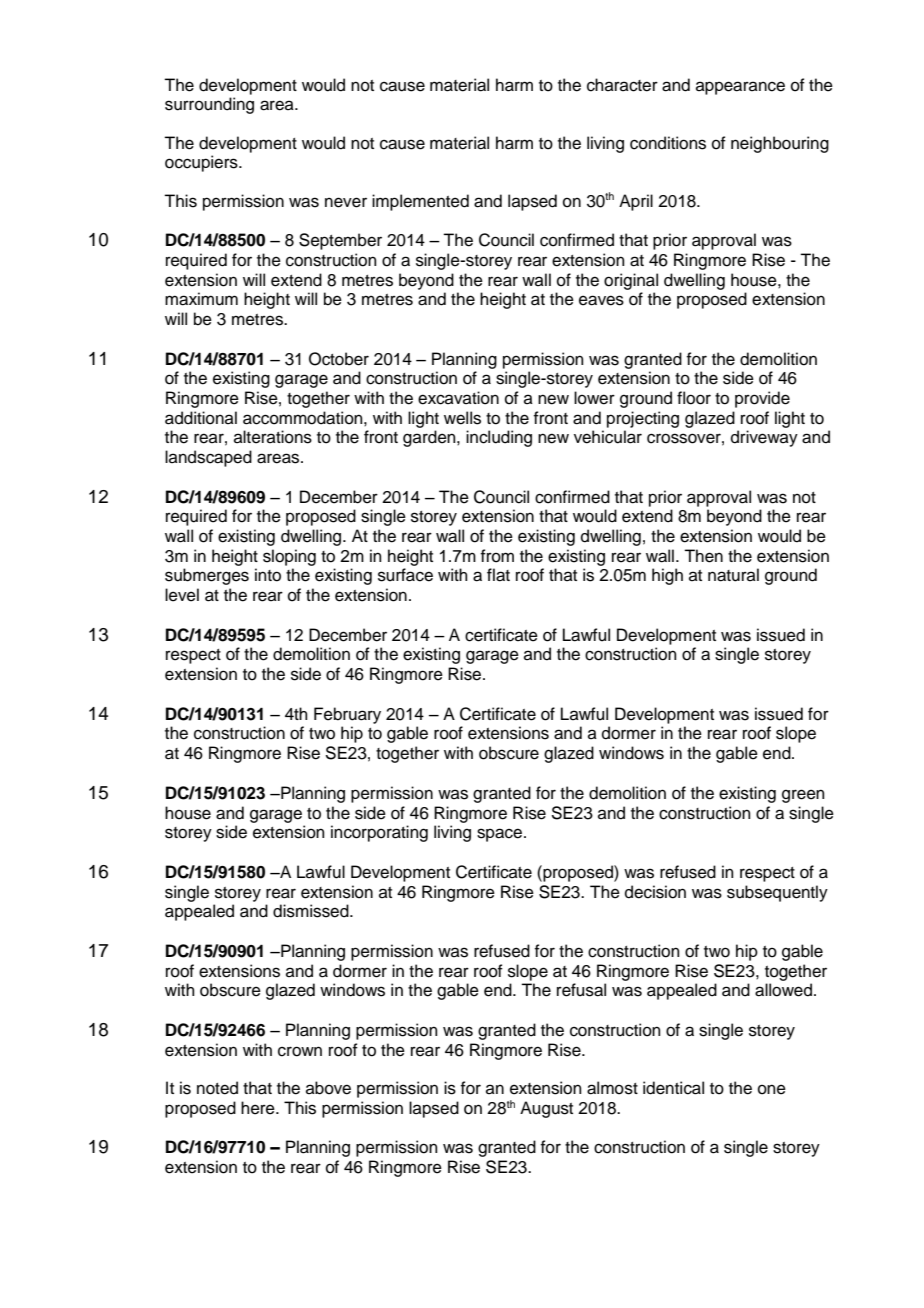 Image resolution: width=924 pixels, height=1308 pixels. I want to click on implemented, so click(420, 202).
